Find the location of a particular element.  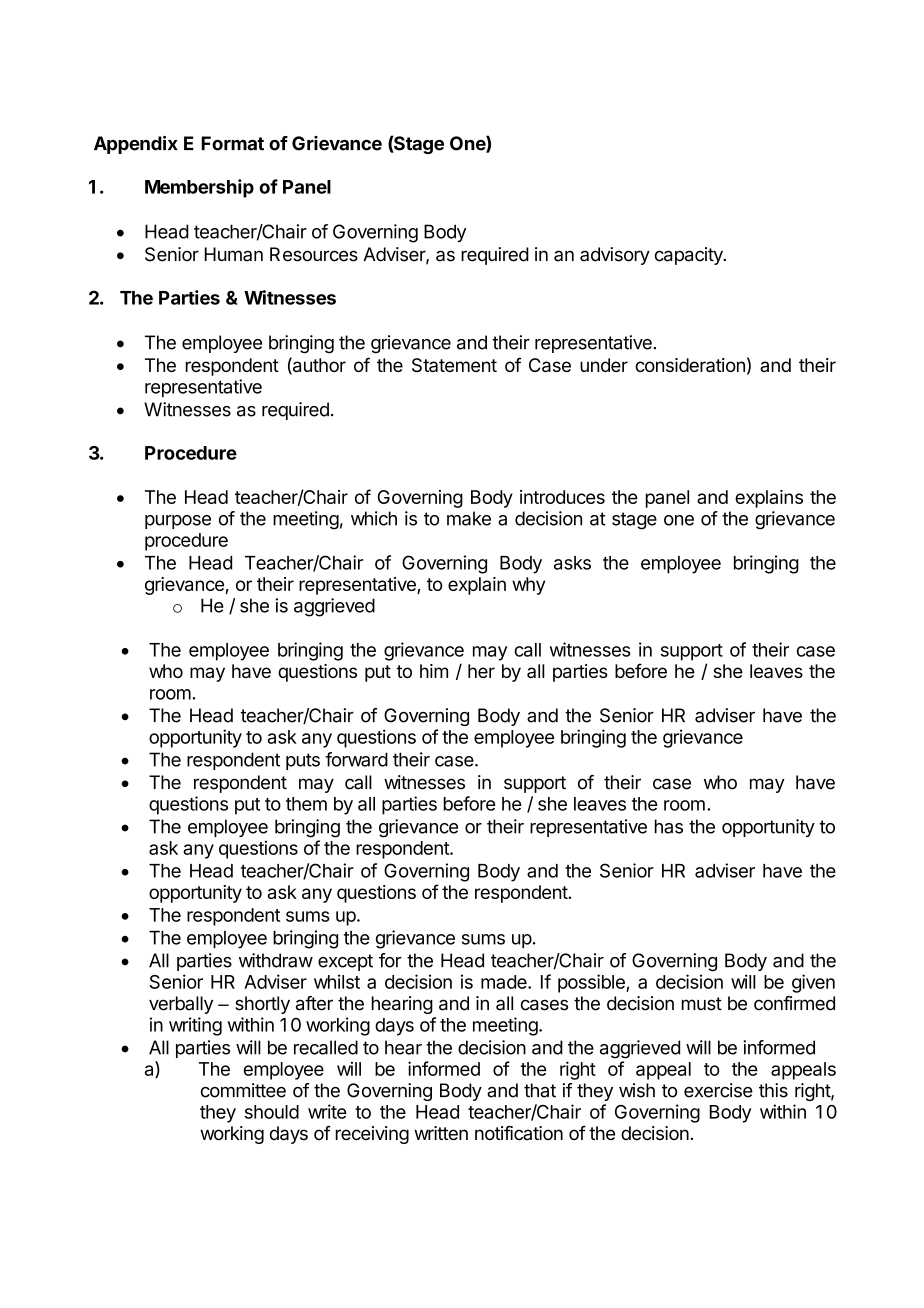

capacity is located at coordinates (690, 256).
